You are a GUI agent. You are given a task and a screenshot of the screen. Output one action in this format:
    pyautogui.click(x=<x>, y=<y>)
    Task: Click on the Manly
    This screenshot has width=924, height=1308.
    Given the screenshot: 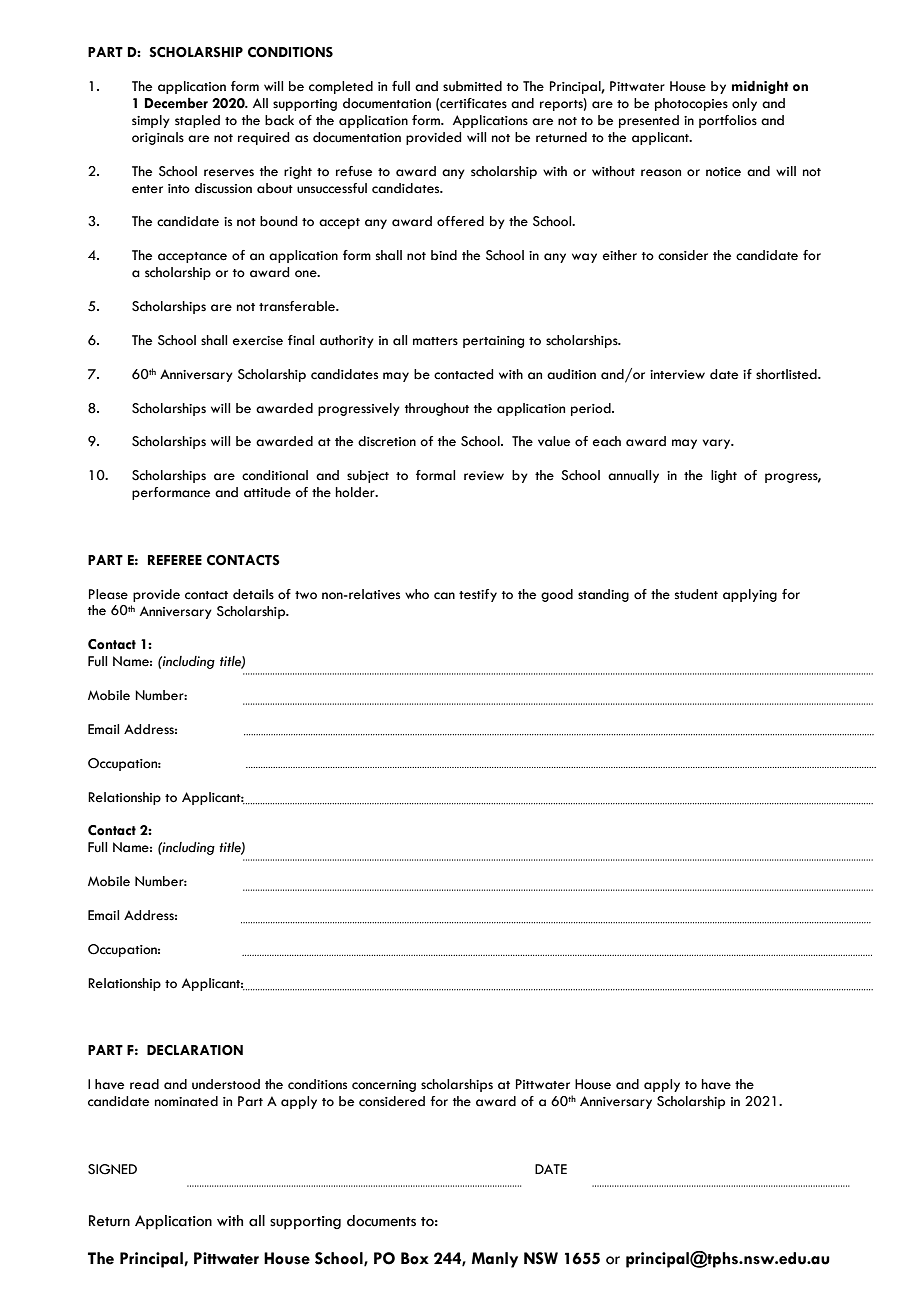 What is the action you would take?
    pyautogui.click(x=495, y=1260)
